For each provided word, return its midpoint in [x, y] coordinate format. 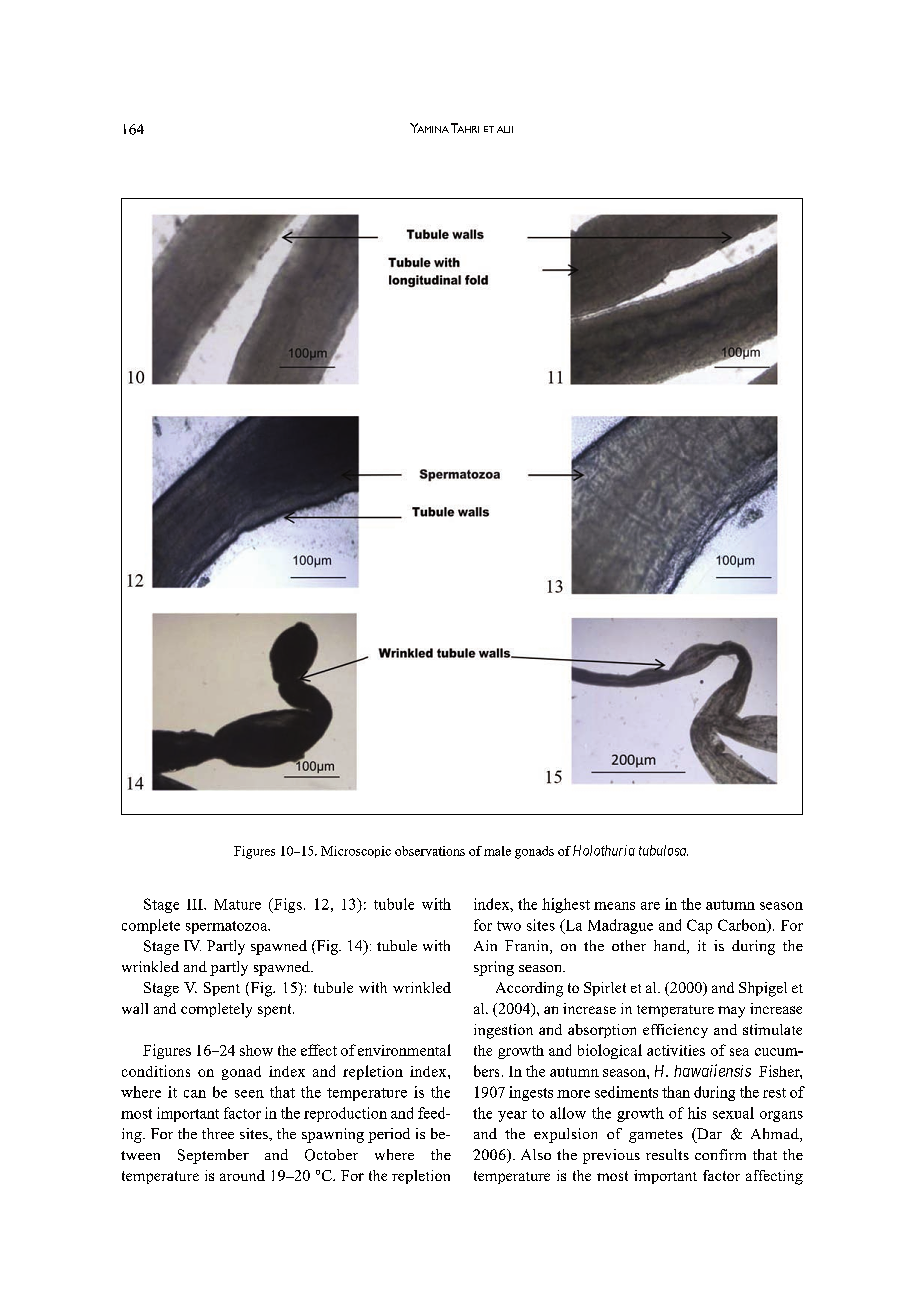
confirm [720, 1154]
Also [536, 1154]
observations [430, 851]
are [650, 906]
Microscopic [356, 852]
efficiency [675, 1031]
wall [135, 1008]
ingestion [503, 1031]
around [242, 1175]
